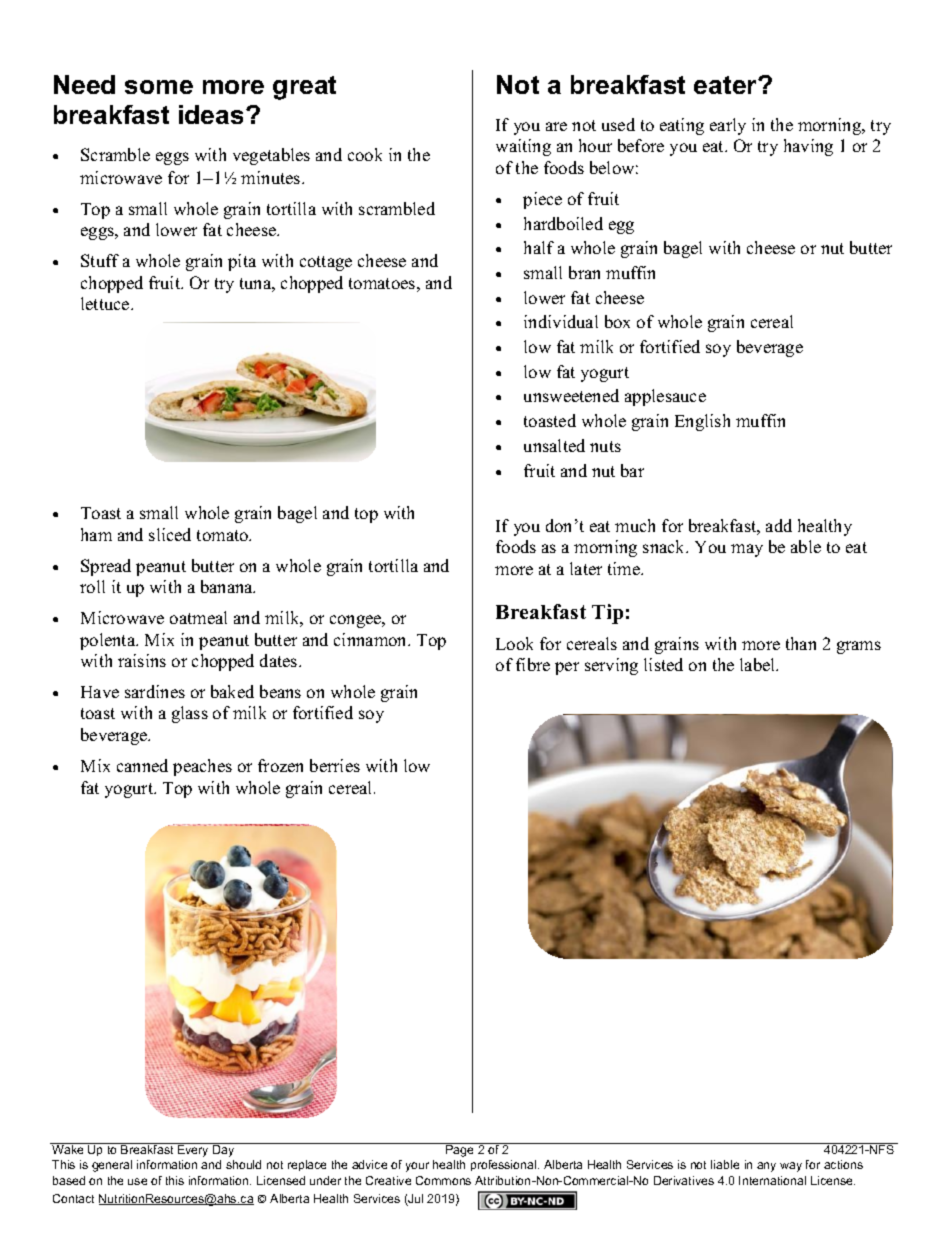  Describe the element at coordinates (759, 664) in the document. I see `label` at that location.
